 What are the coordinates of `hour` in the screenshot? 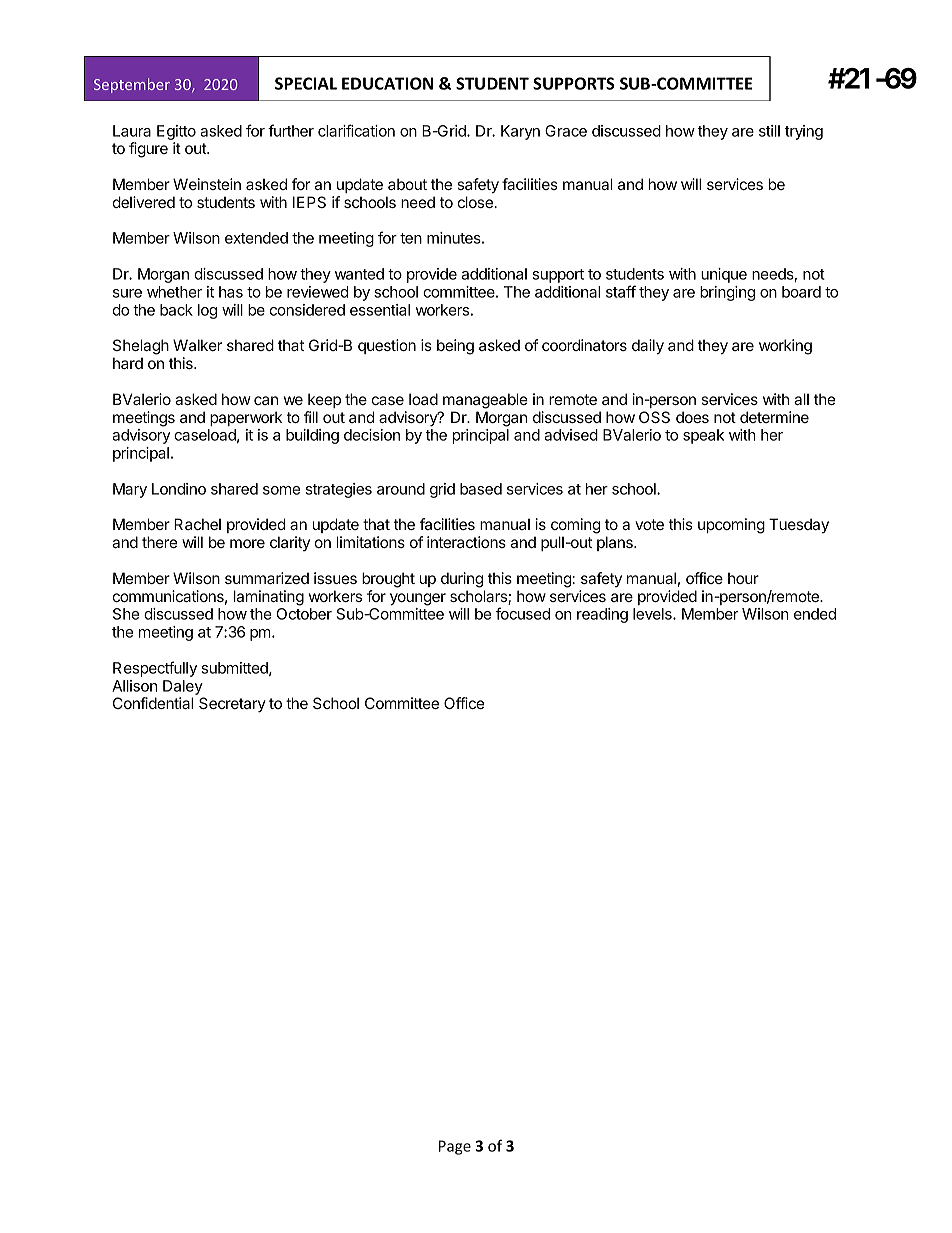 It's located at (743, 578).
